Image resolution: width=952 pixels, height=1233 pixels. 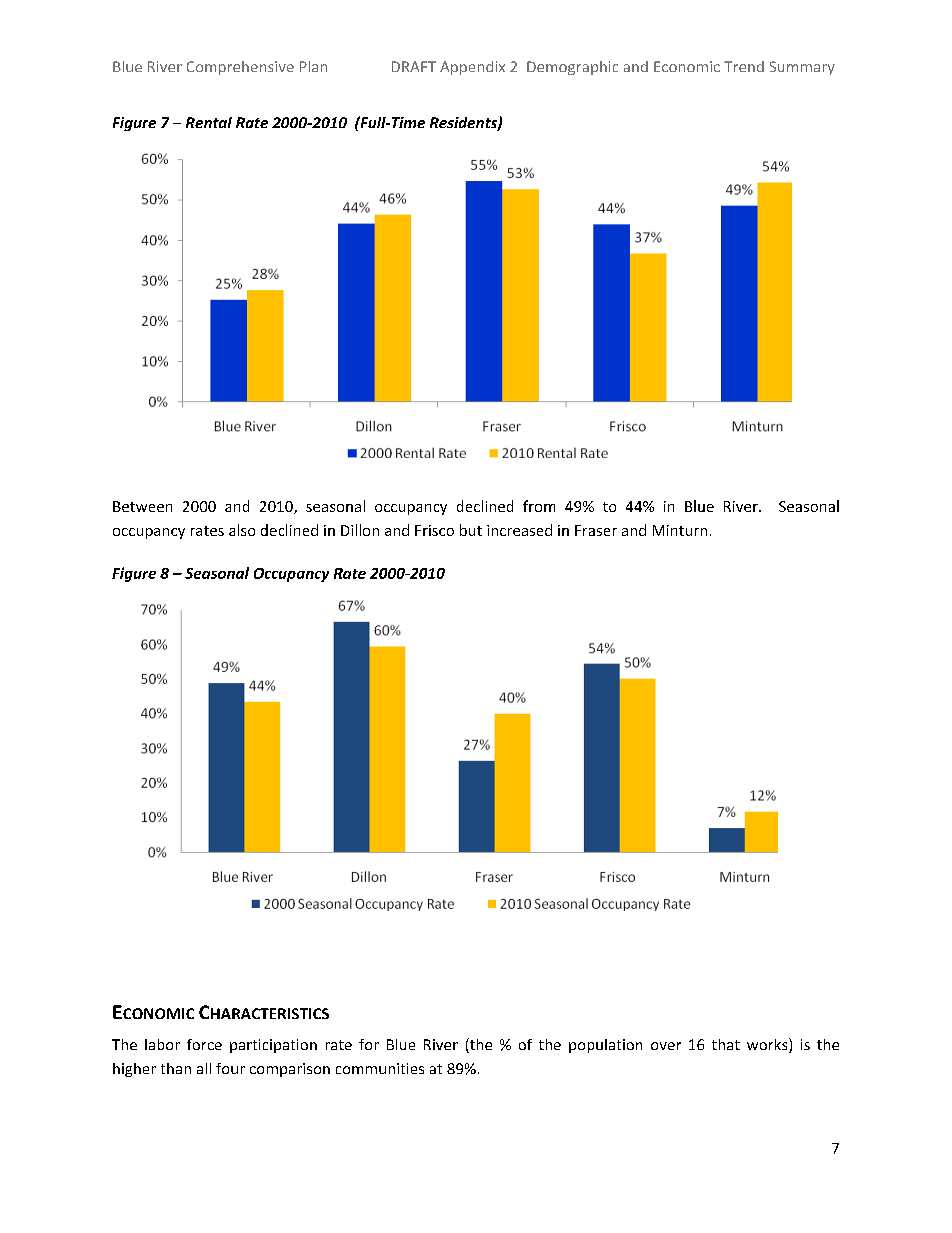 I want to click on Rental, so click(x=209, y=122).
